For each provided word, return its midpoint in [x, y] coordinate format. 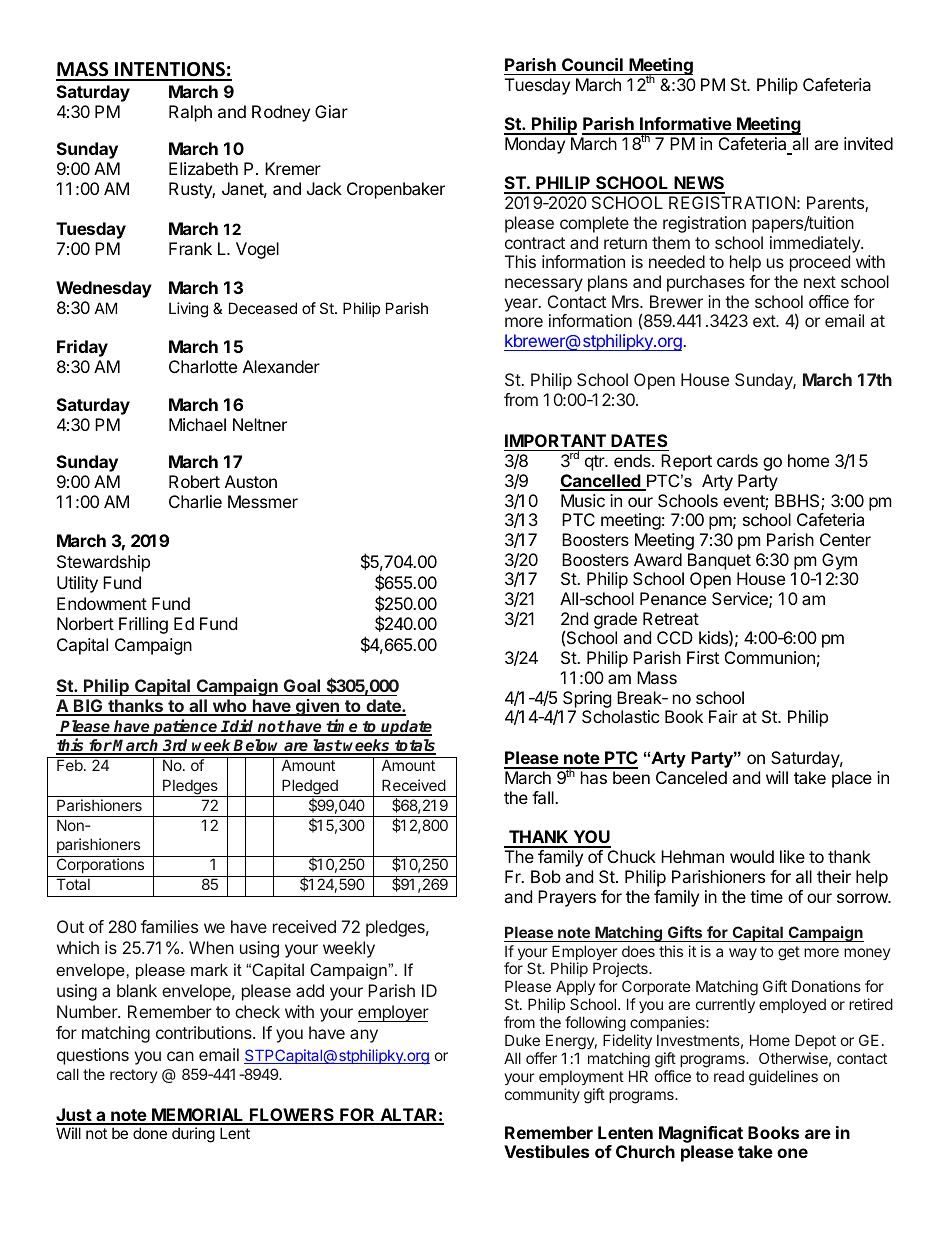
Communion [770, 657]
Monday [535, 145]
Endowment [102, 603]
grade [615, 620]
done [150, 1133]
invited [868, 143]
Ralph [190, 113]
